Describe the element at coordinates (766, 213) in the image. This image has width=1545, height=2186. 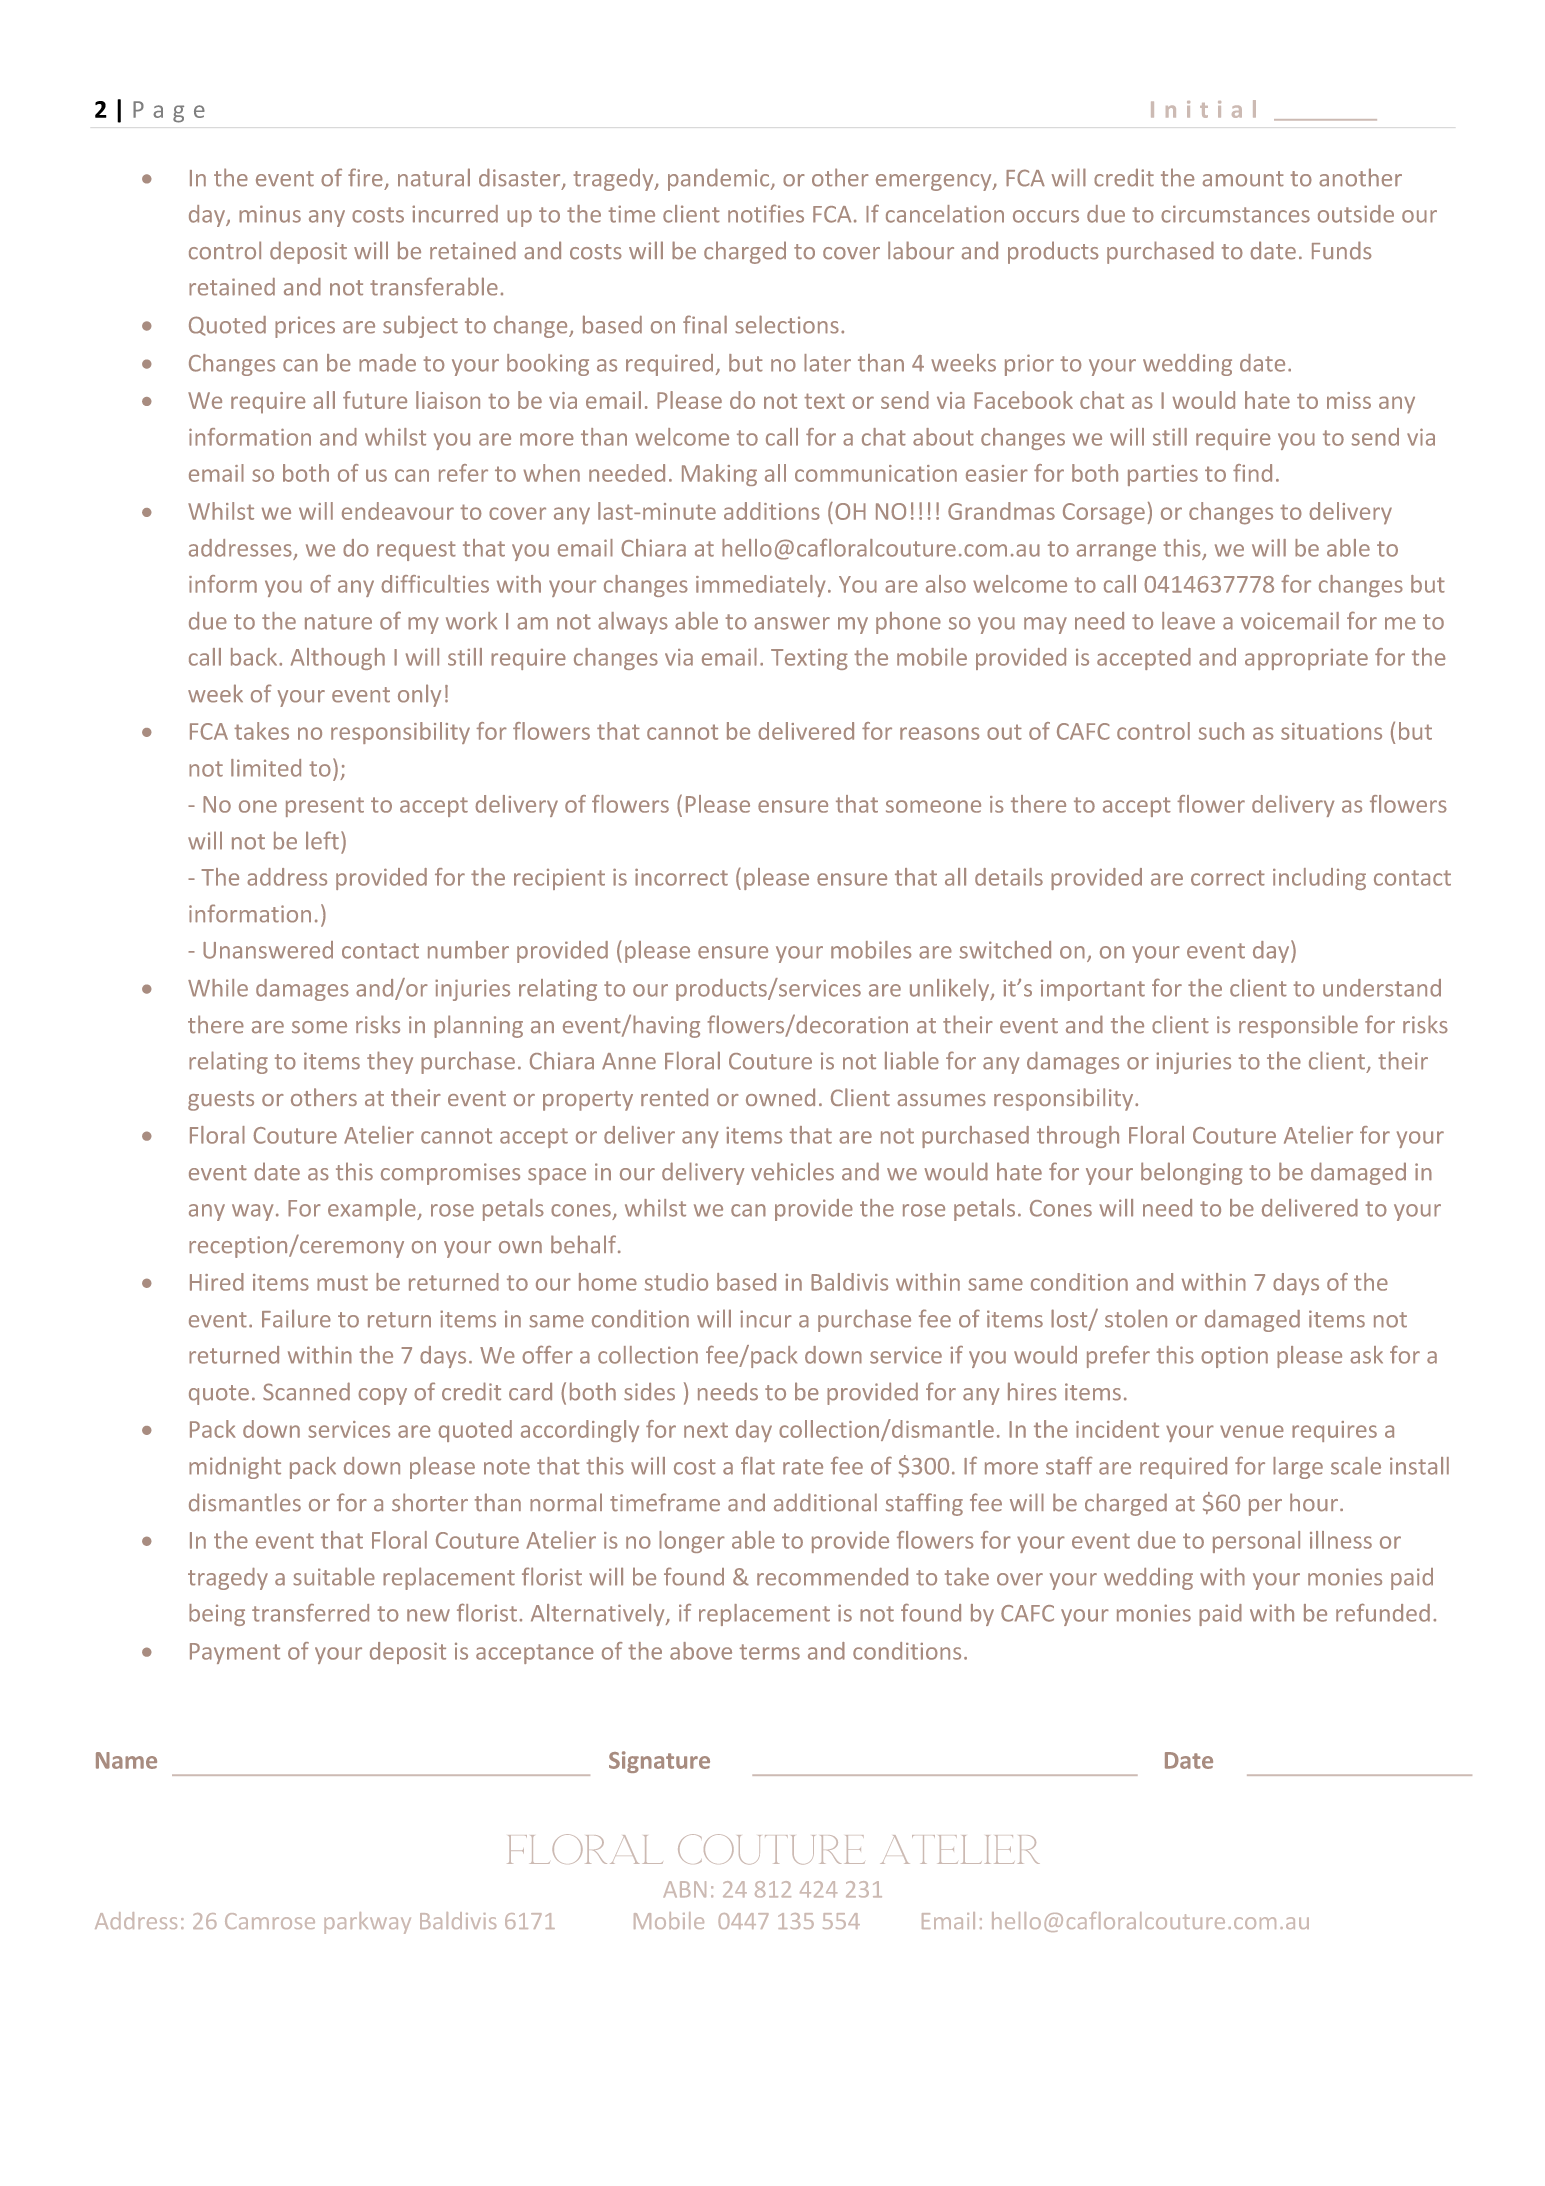
I see `notifies` at that location.
